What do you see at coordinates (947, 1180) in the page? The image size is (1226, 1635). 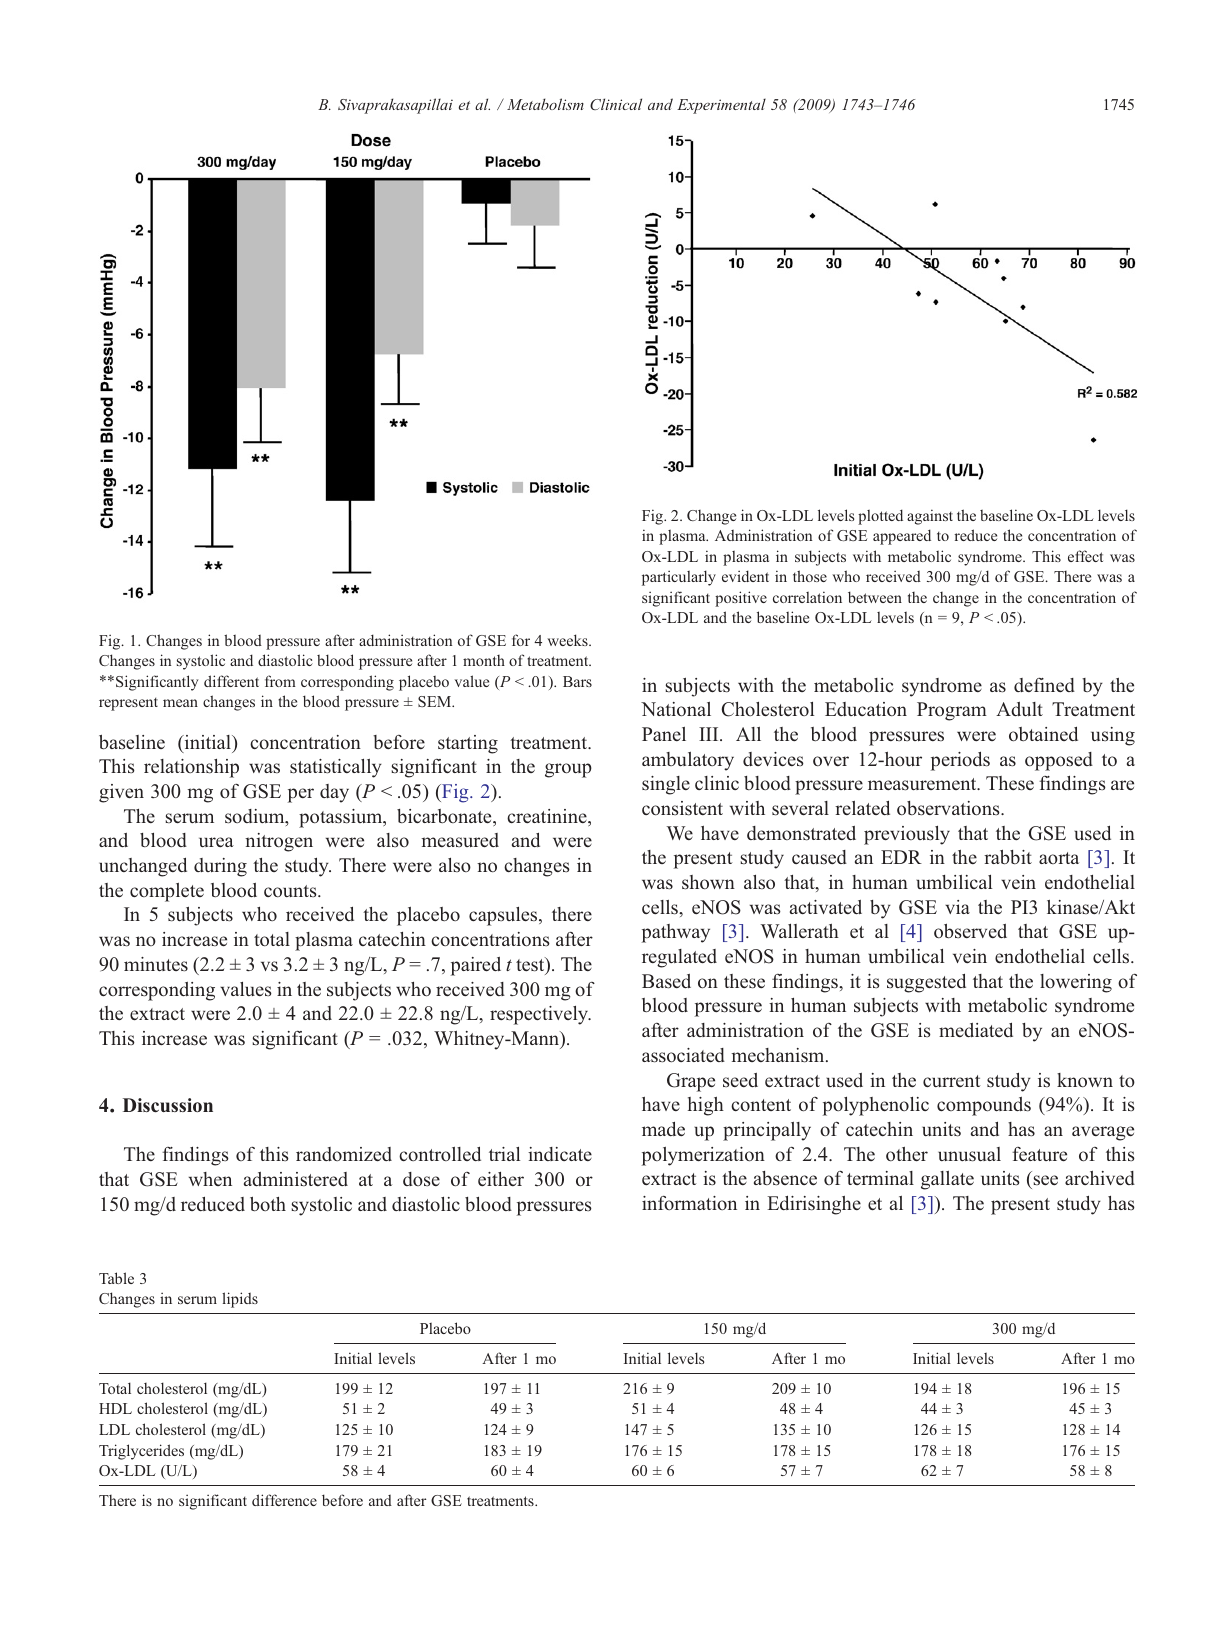 I see `gallate` at bounding box center [947, 1180].
